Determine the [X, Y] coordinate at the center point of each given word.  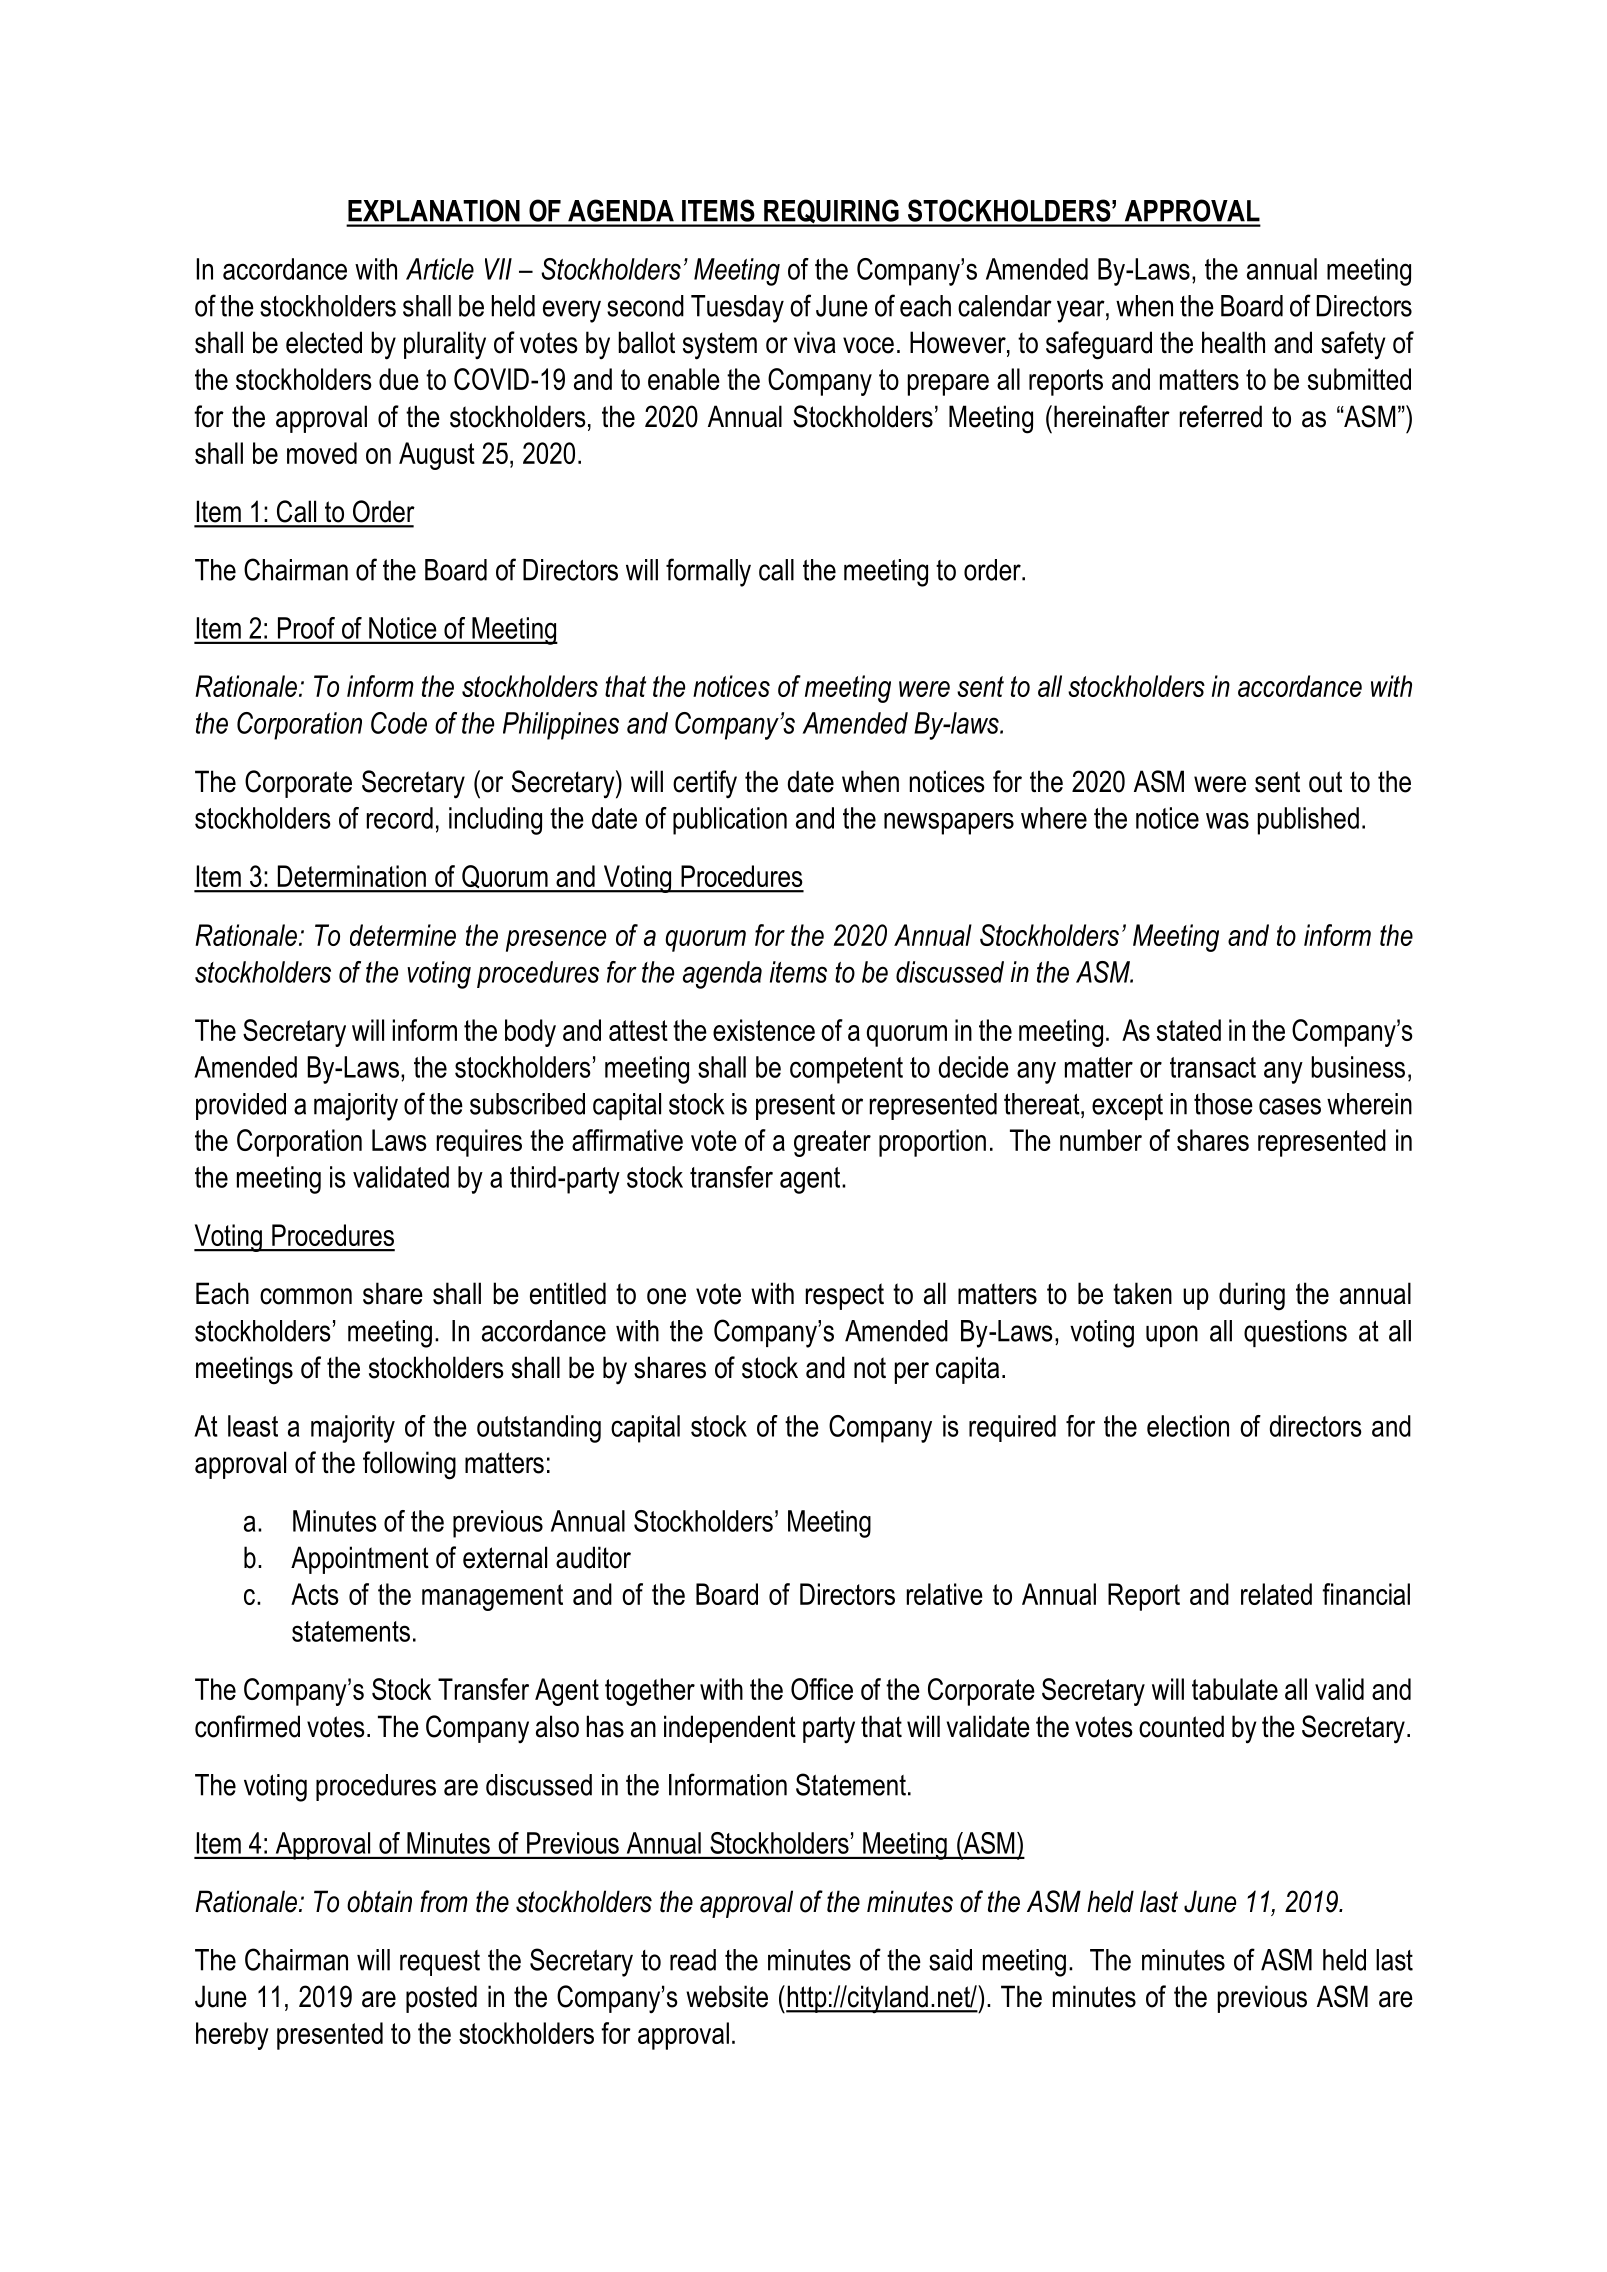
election [1188, 1426]
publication [730, 821]
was [1227, 820]
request [440, 1963]
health [1233, 342]
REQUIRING [831, 212]
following [409, 1465]
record [400, 818]
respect [845, 1296]
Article [440, 269]
